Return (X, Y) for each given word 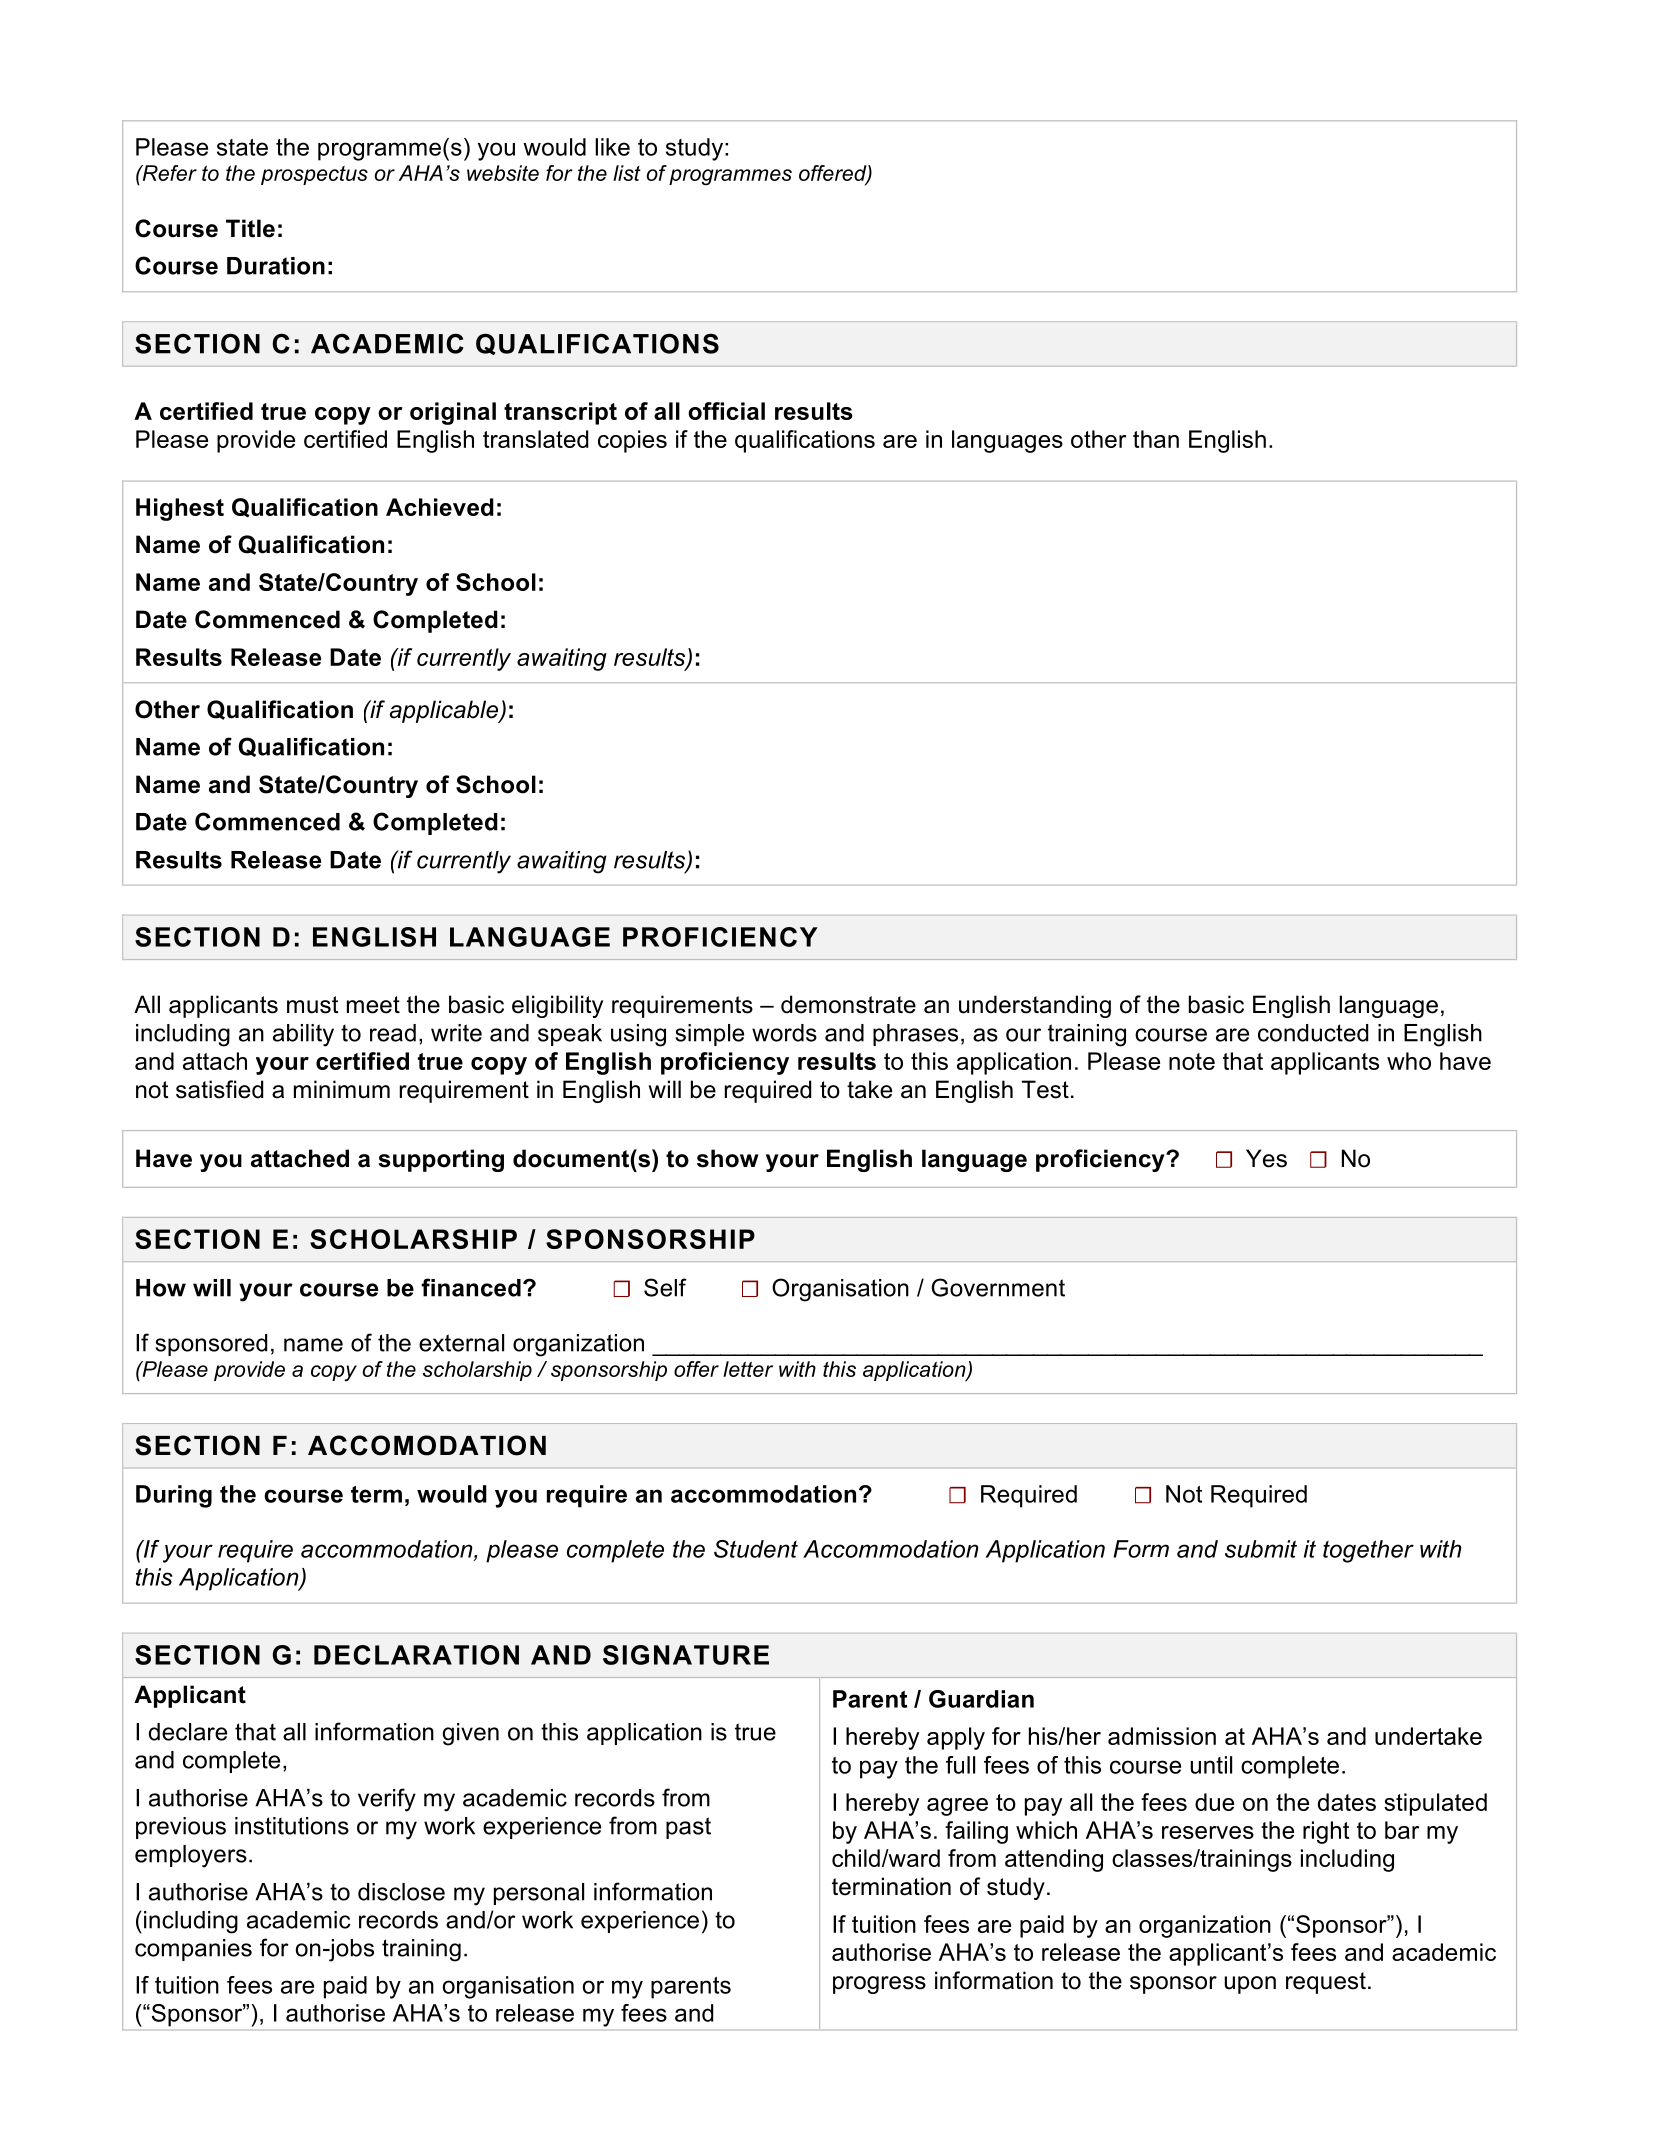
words (784, 1033)
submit (1261, 1549)
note (1192, 1061)
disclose (401, 1892)
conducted (1313, 1033)
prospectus (314, 175)
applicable (445, 711)
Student (756, 1549)
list (627, 173)
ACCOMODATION (427, 1445)
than (1156, 439)
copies (632, 441)
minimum (342, 1089)
